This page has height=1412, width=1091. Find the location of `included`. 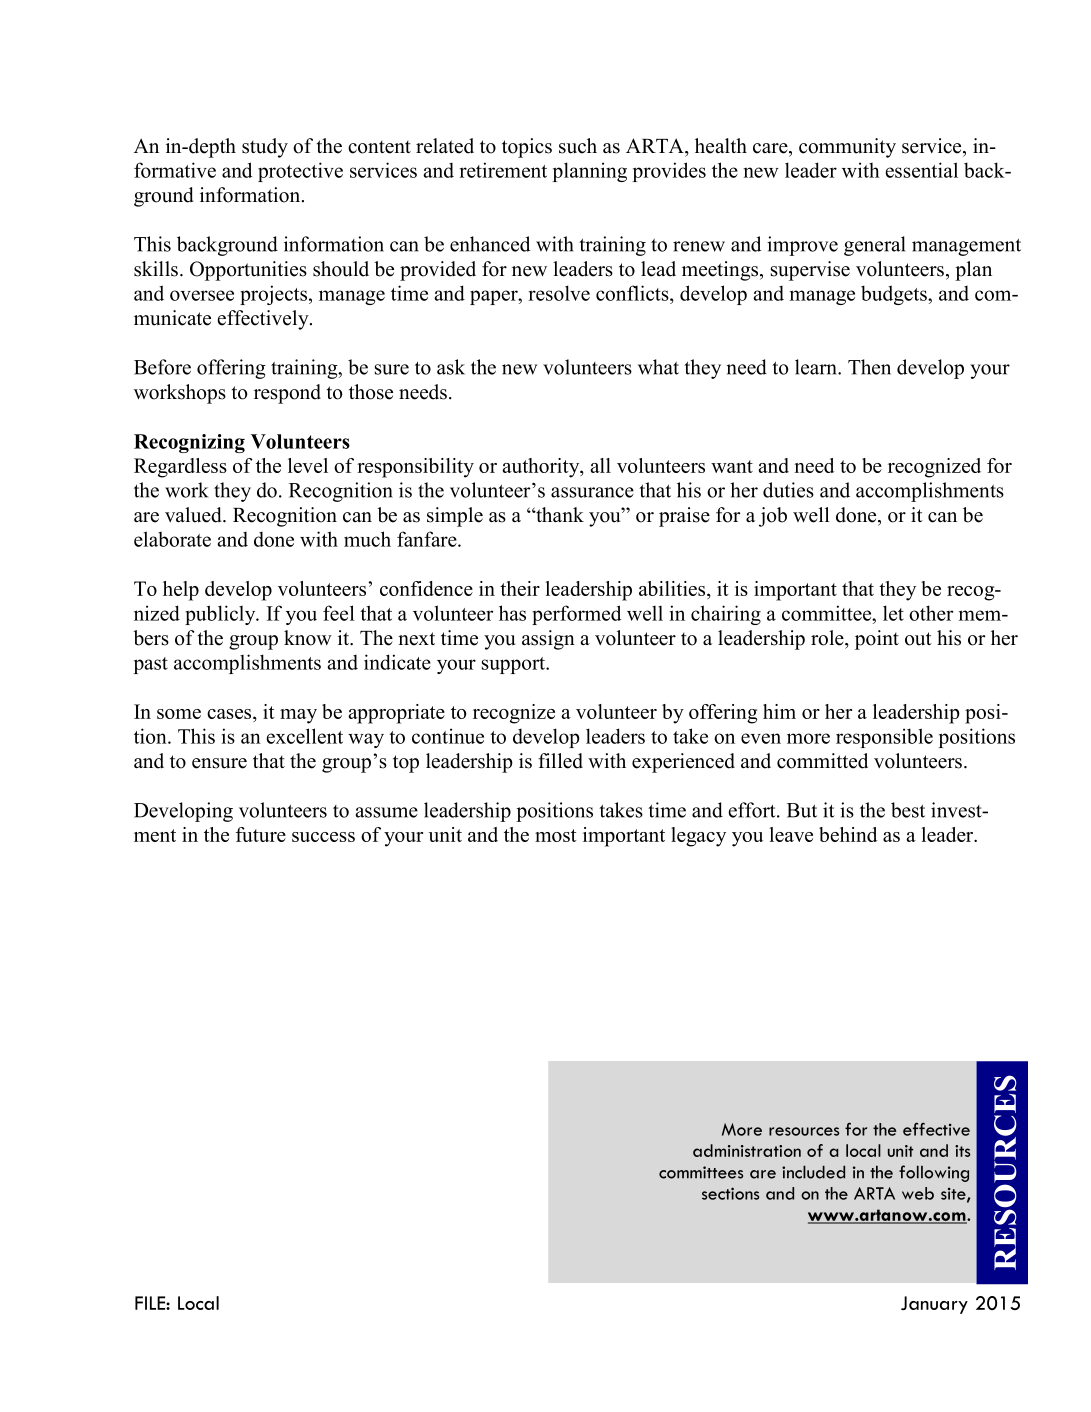

included is located at coordinates (813, 1172).
